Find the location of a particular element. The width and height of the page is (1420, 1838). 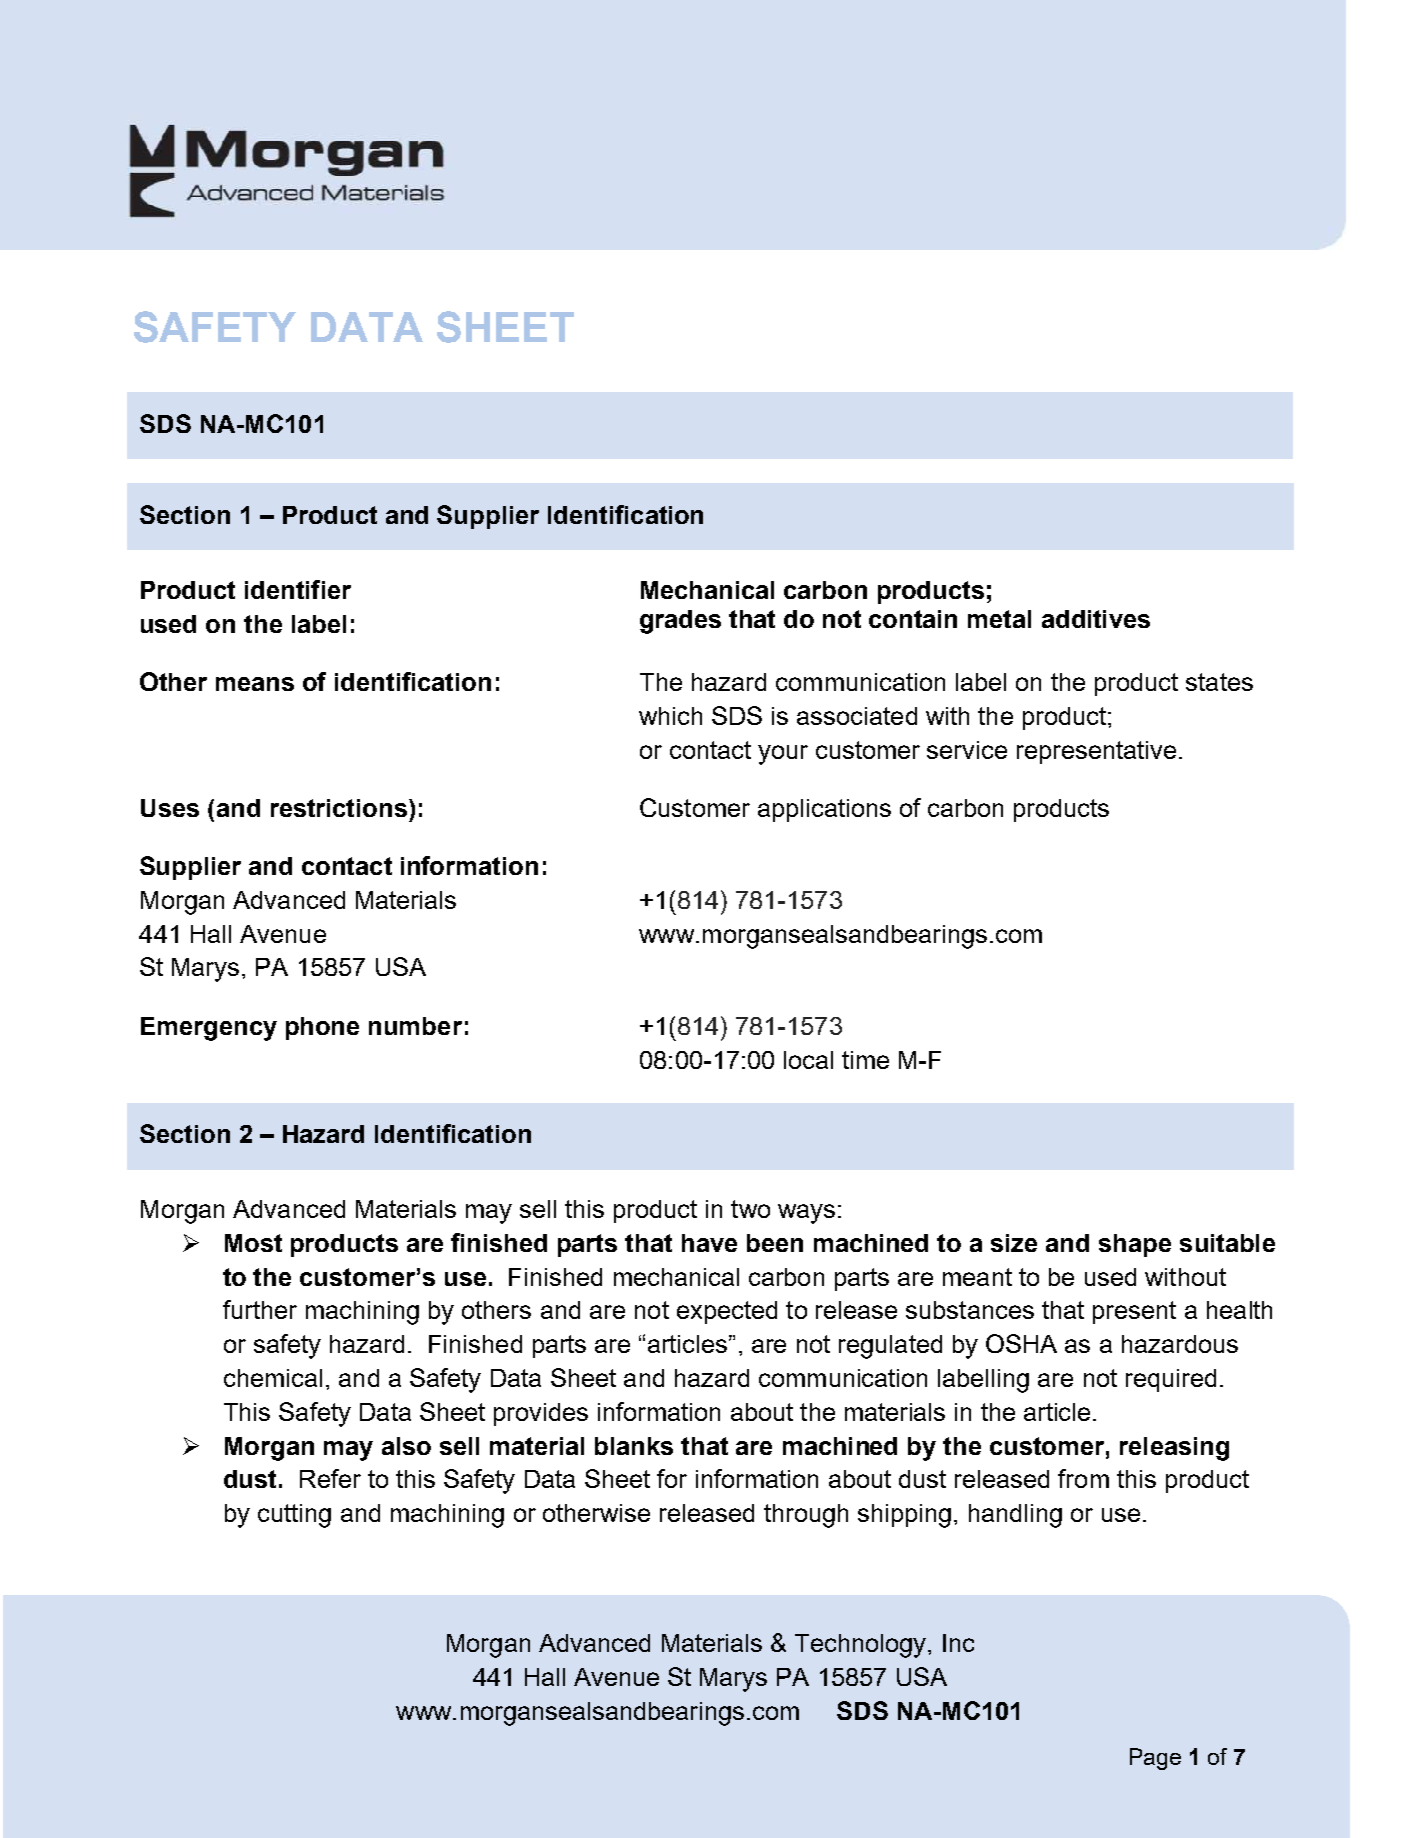

phone is located at coordinates (322, 1028).
